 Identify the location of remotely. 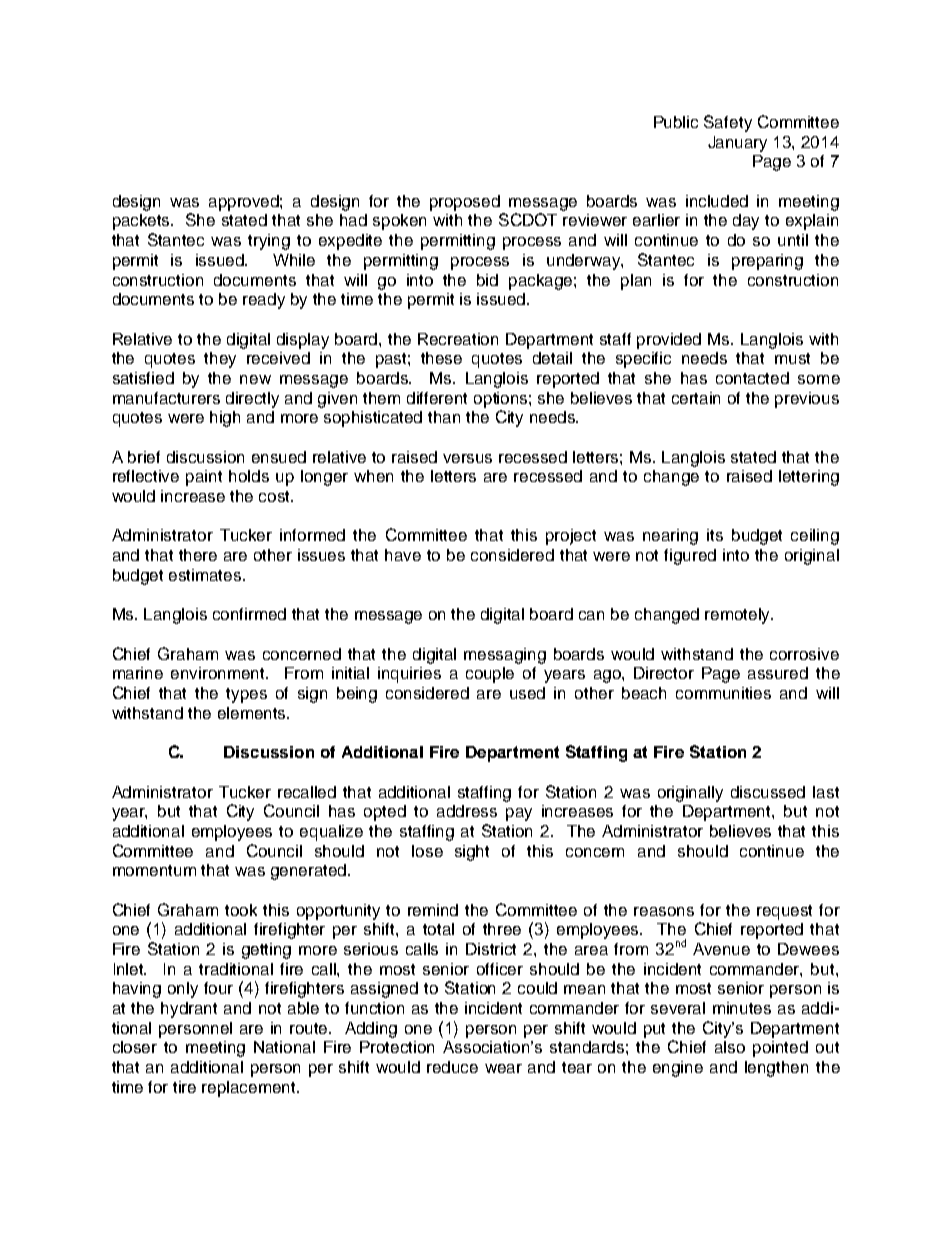
(739, 616).
